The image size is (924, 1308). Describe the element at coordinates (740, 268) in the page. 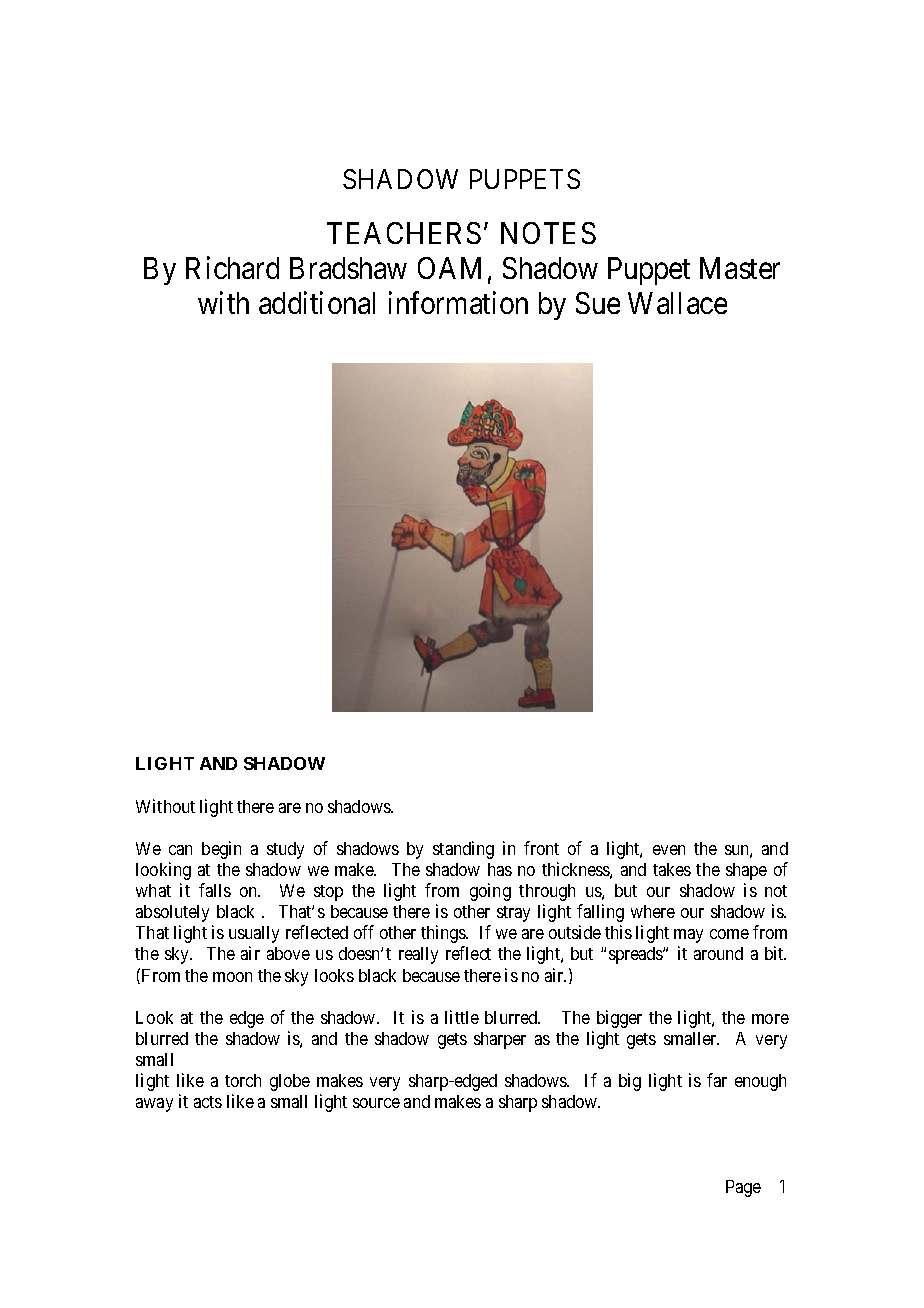

I see `Master` at that location.
